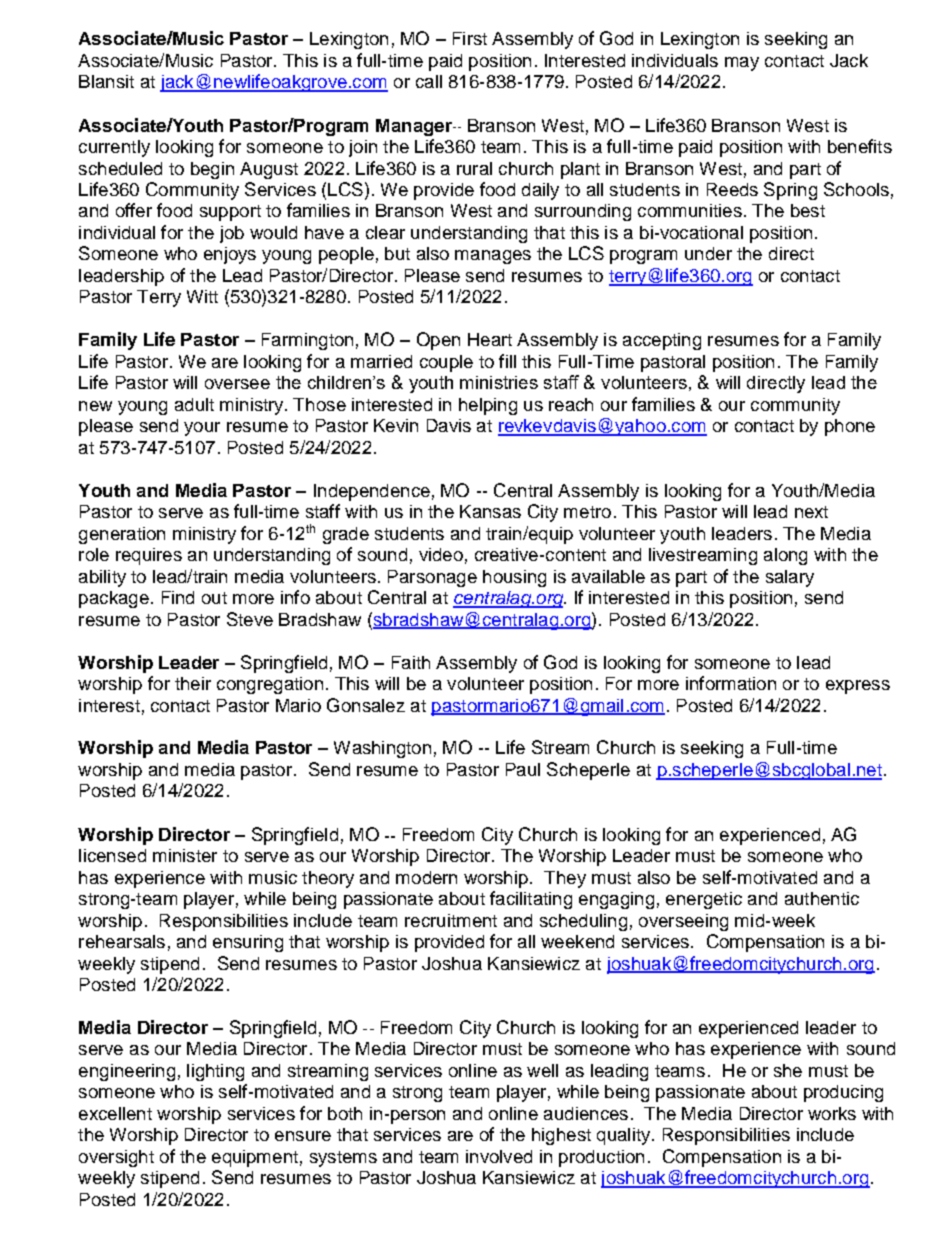  I want to click on may, so click(742, 64).
